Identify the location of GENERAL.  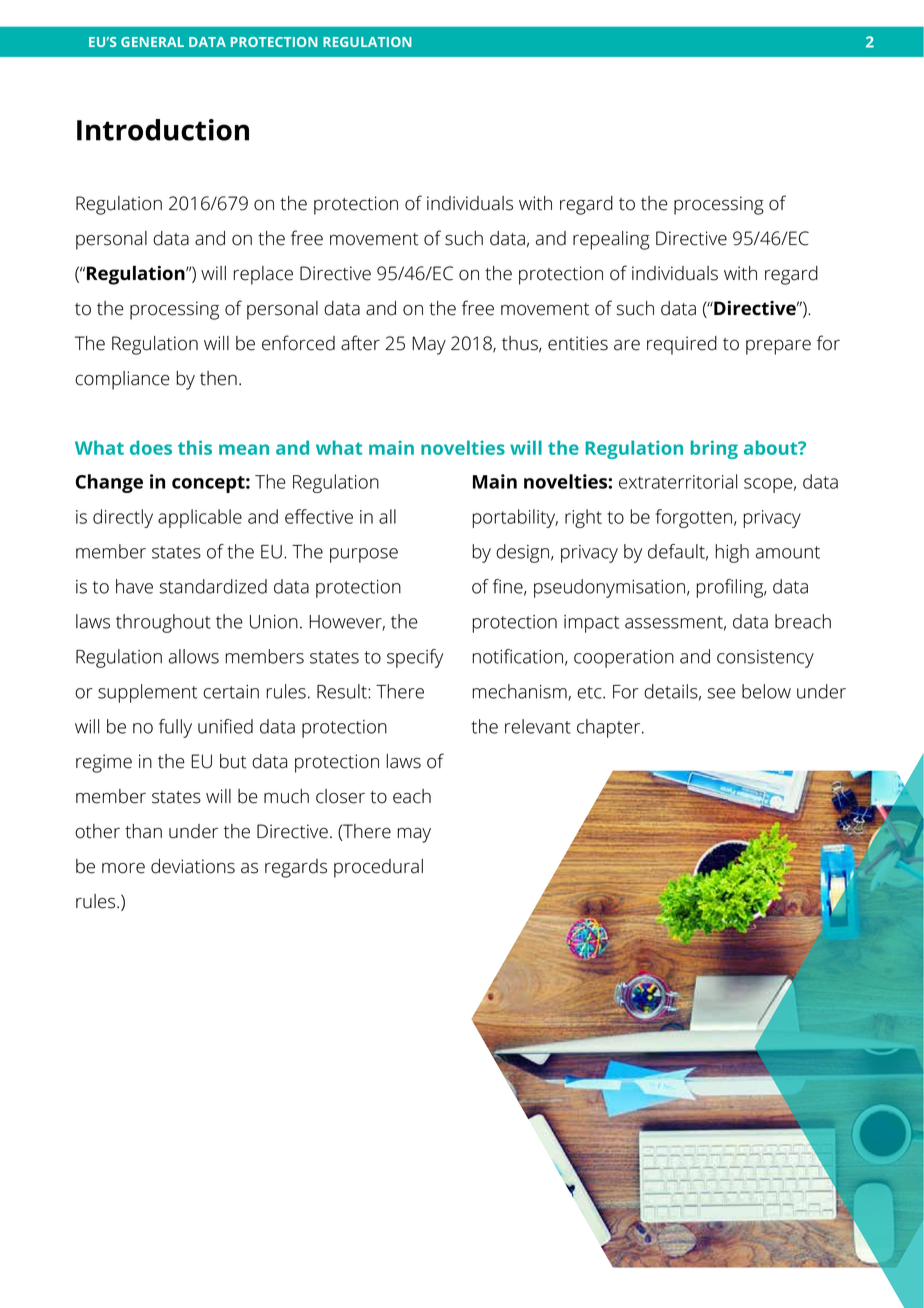
(152, 42).
